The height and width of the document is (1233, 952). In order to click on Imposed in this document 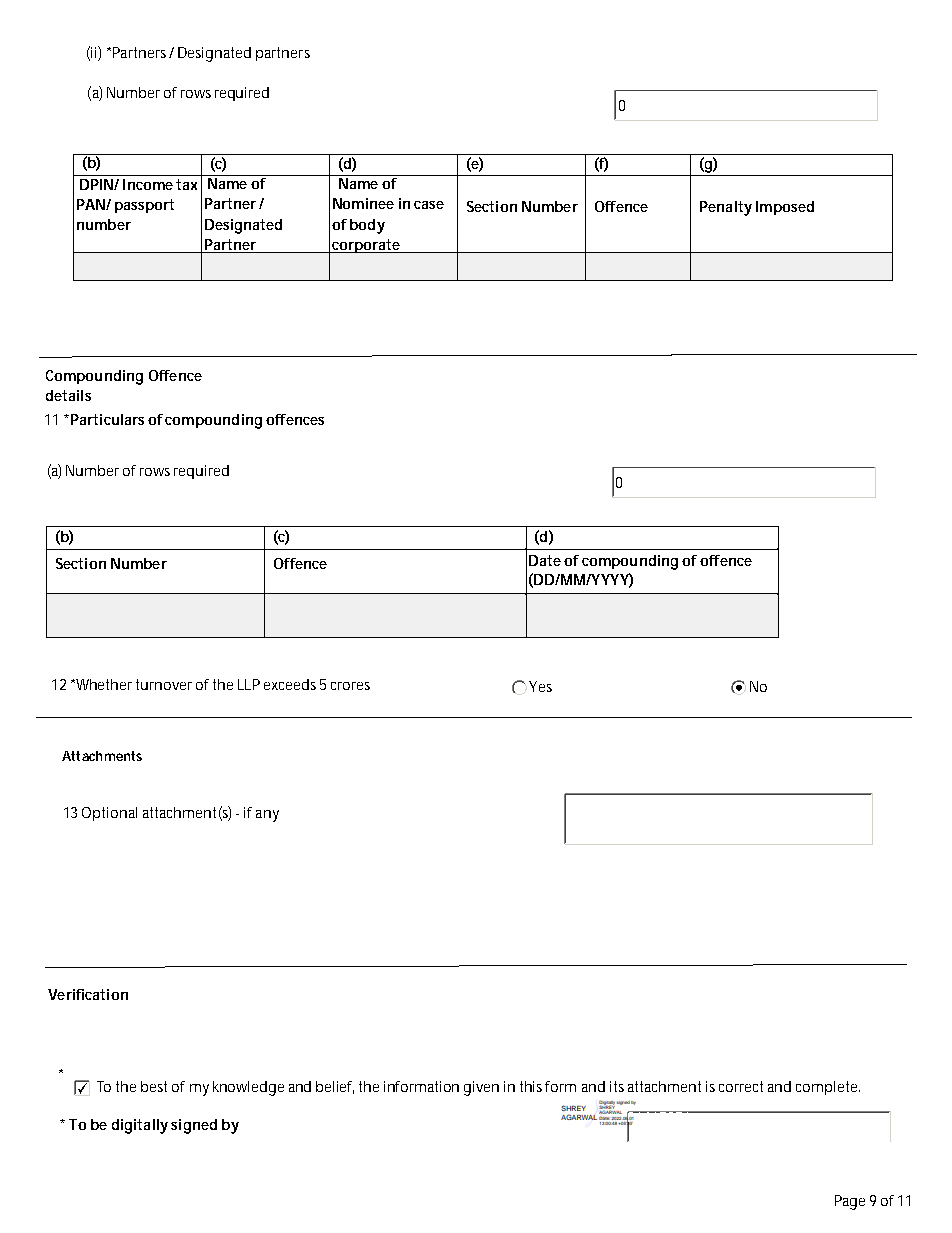, I will do `click(785, 208)`.
